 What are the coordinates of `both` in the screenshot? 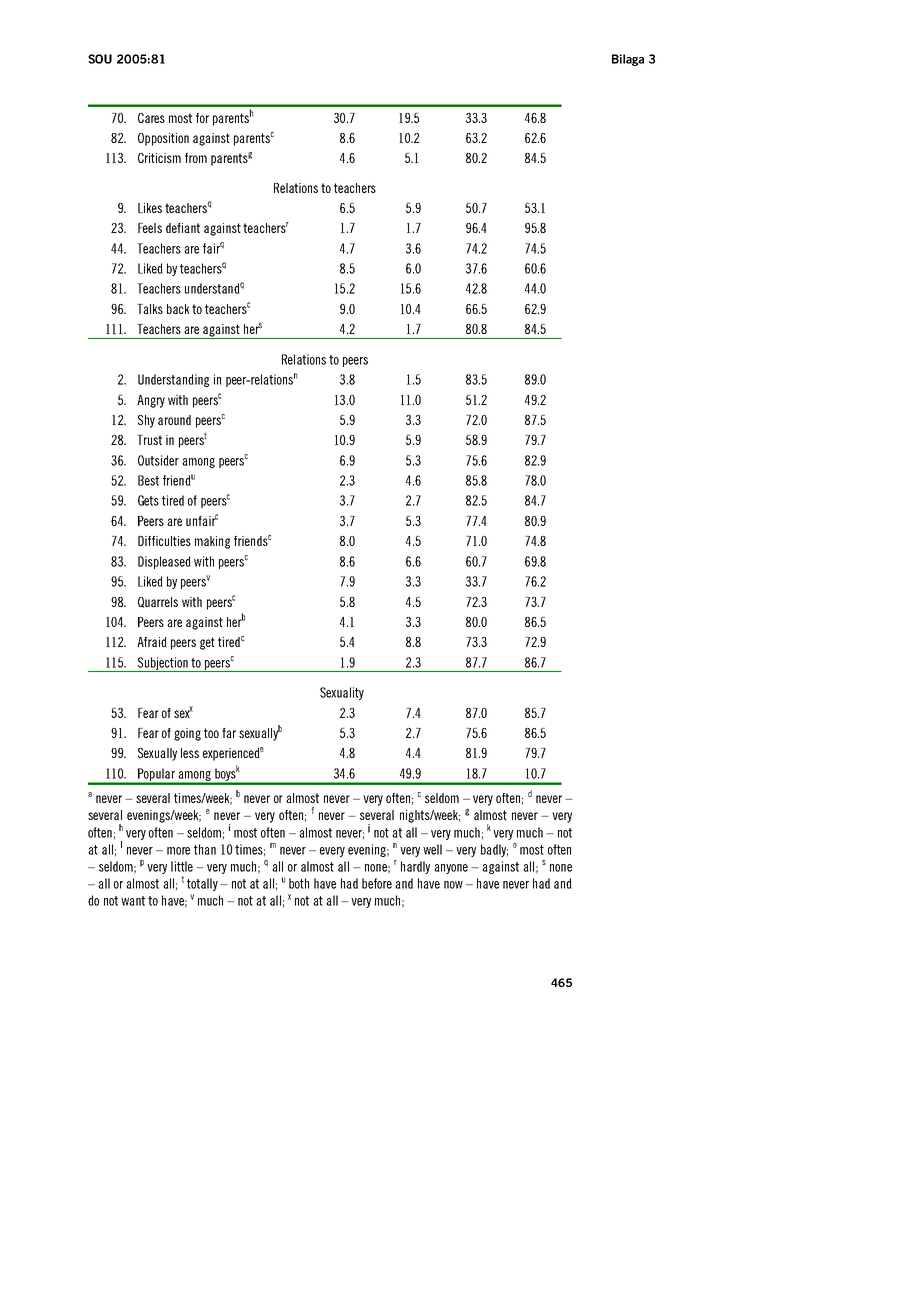 It's located at (299, 883).
